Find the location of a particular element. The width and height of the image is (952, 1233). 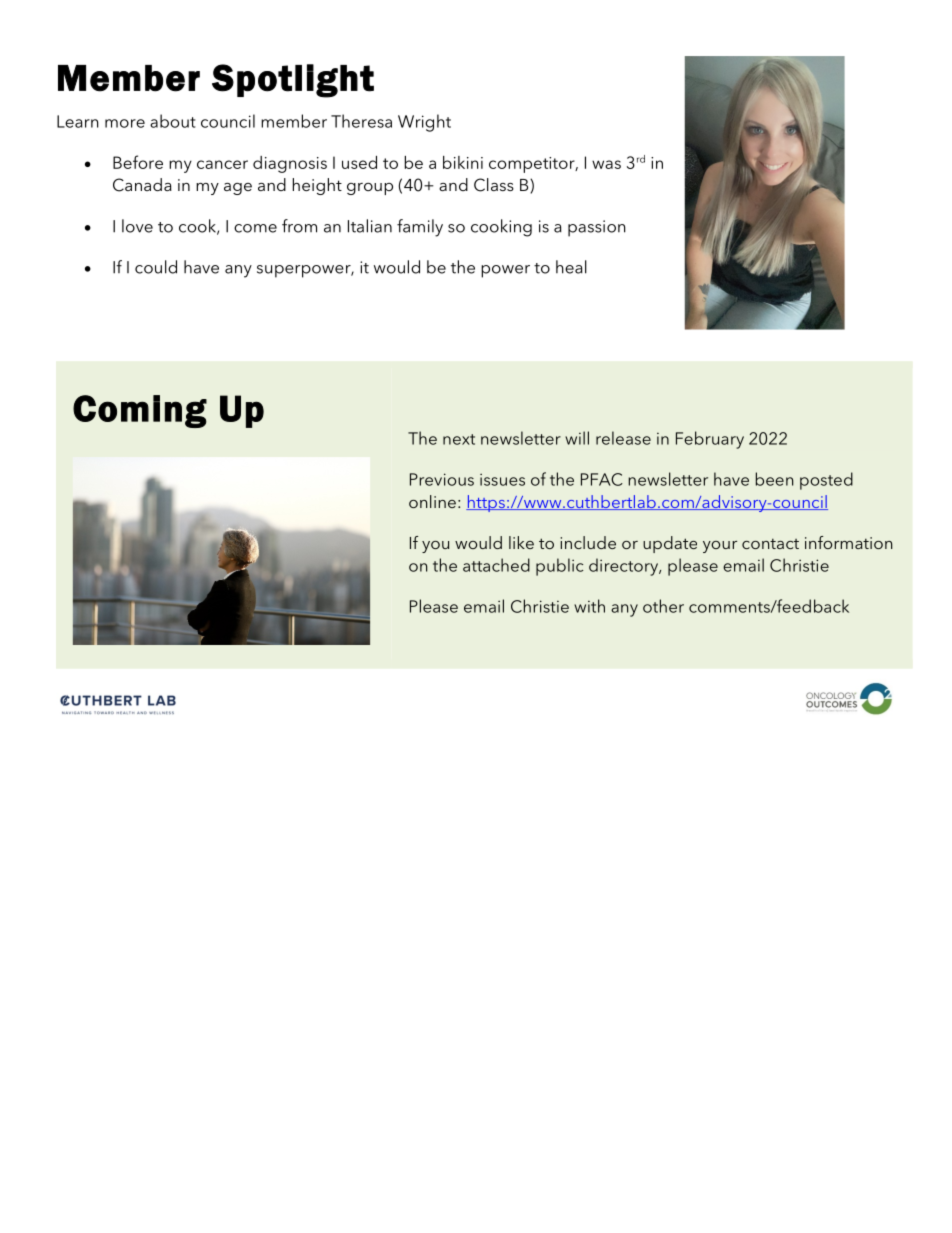

Coming is located at coordinates (140, 411).
